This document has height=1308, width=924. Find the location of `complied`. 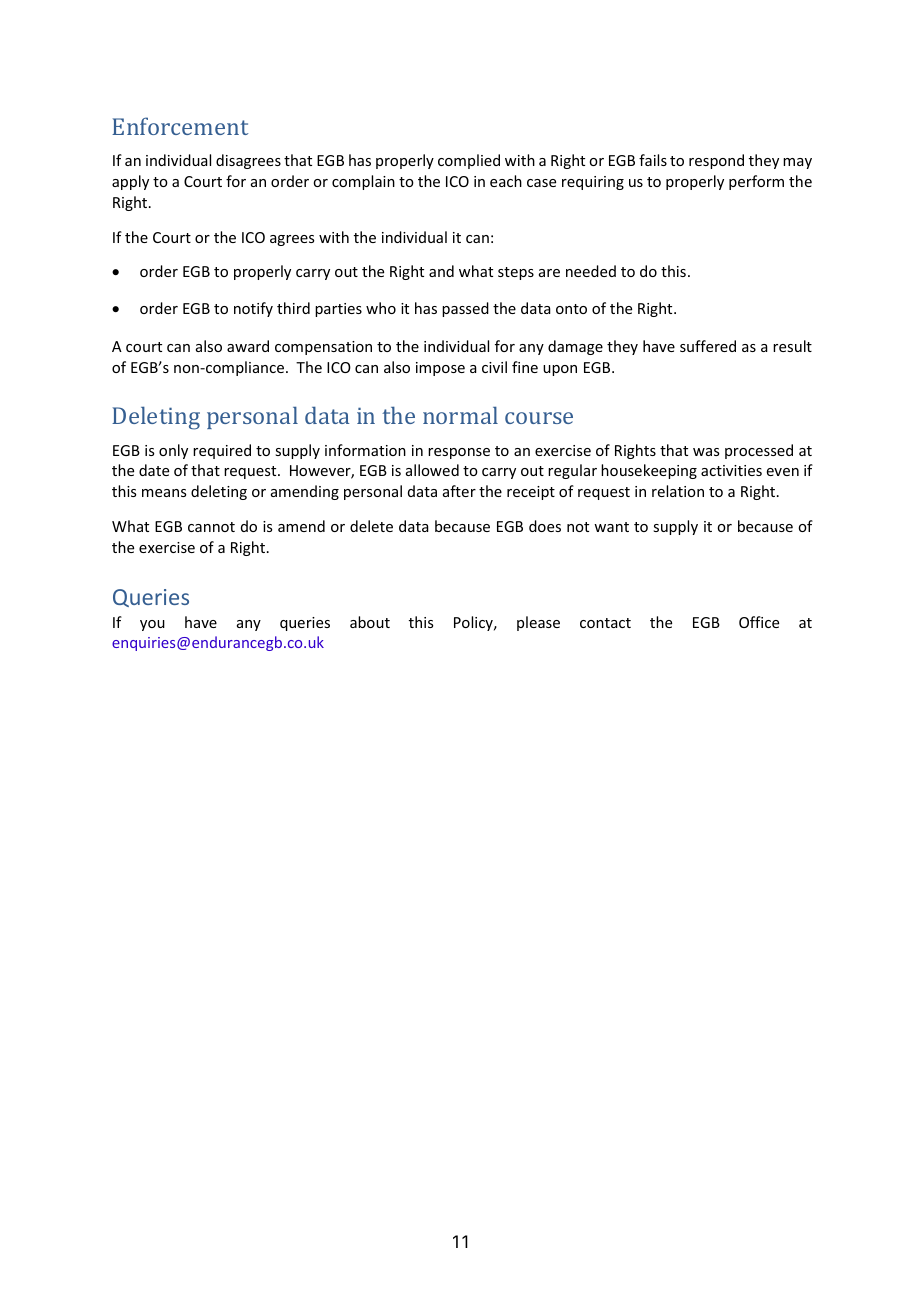

complied is located at coordinates (469, 161).
